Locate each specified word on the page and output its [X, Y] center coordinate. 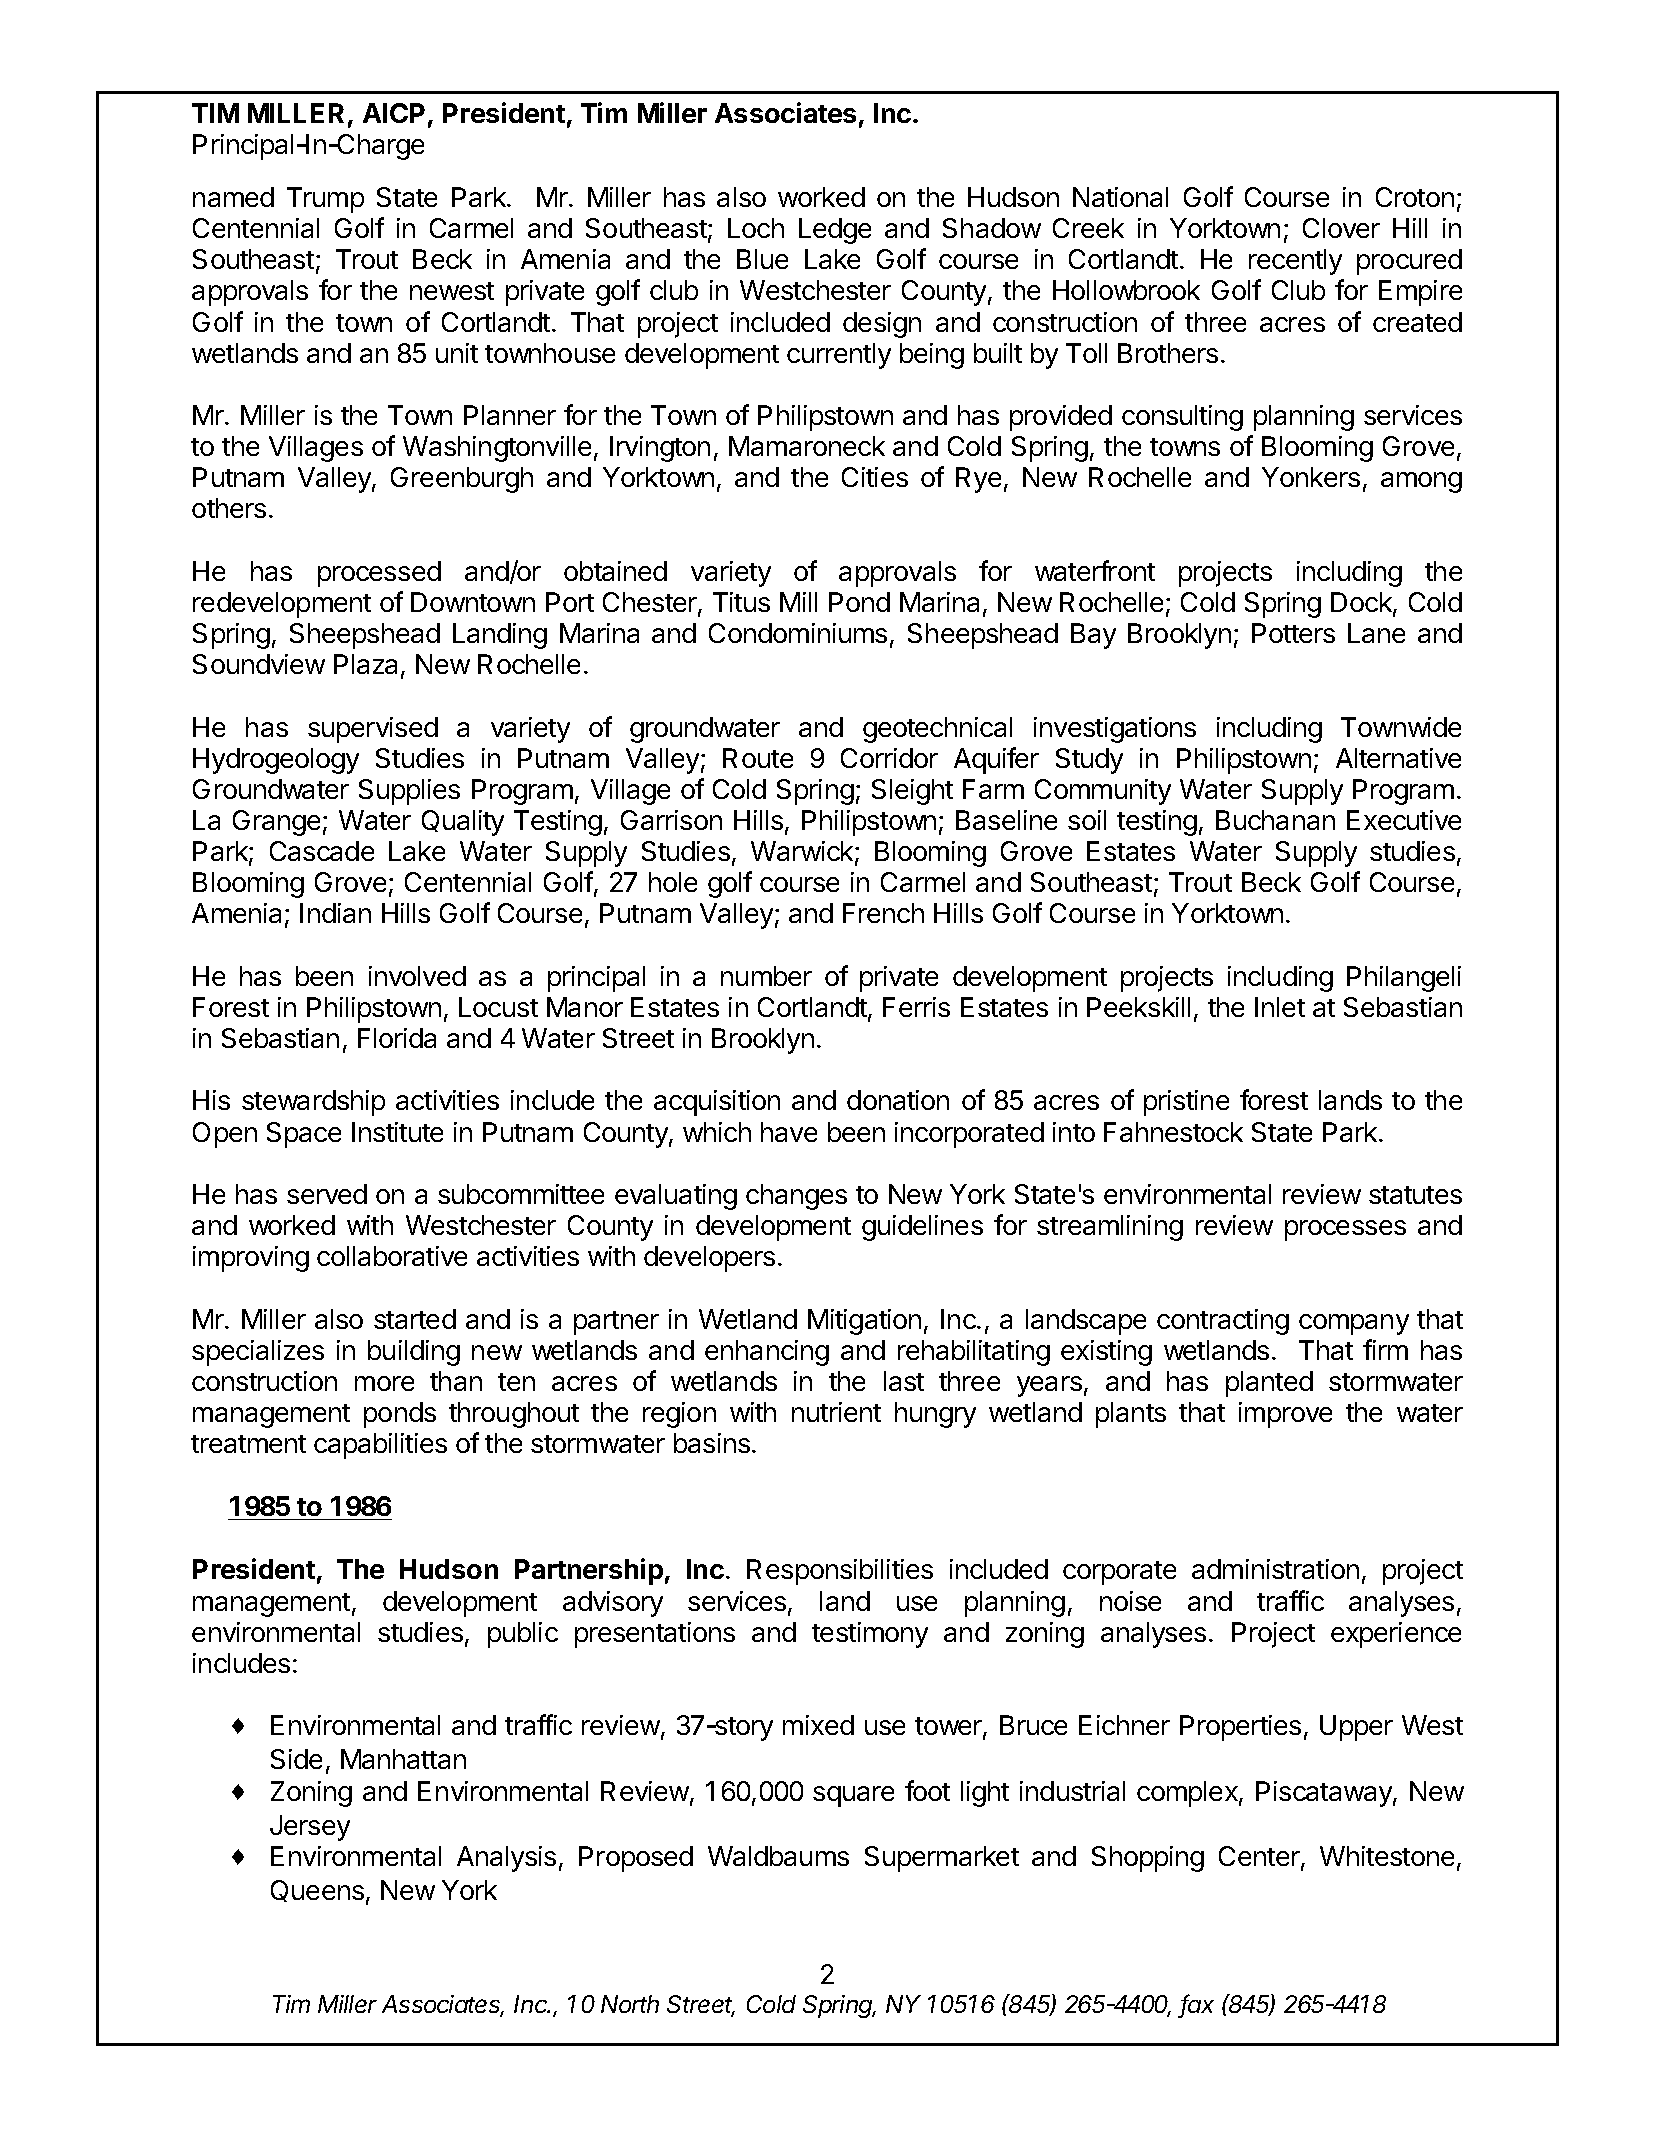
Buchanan [1275, 820]
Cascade [322, 851]
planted [1269, 1384]
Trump [325, 200]
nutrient [836, 1412]
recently [1295, 262]
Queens [317, 1891]
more [384, 1383]
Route [758, 758]
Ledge [835, 231]
